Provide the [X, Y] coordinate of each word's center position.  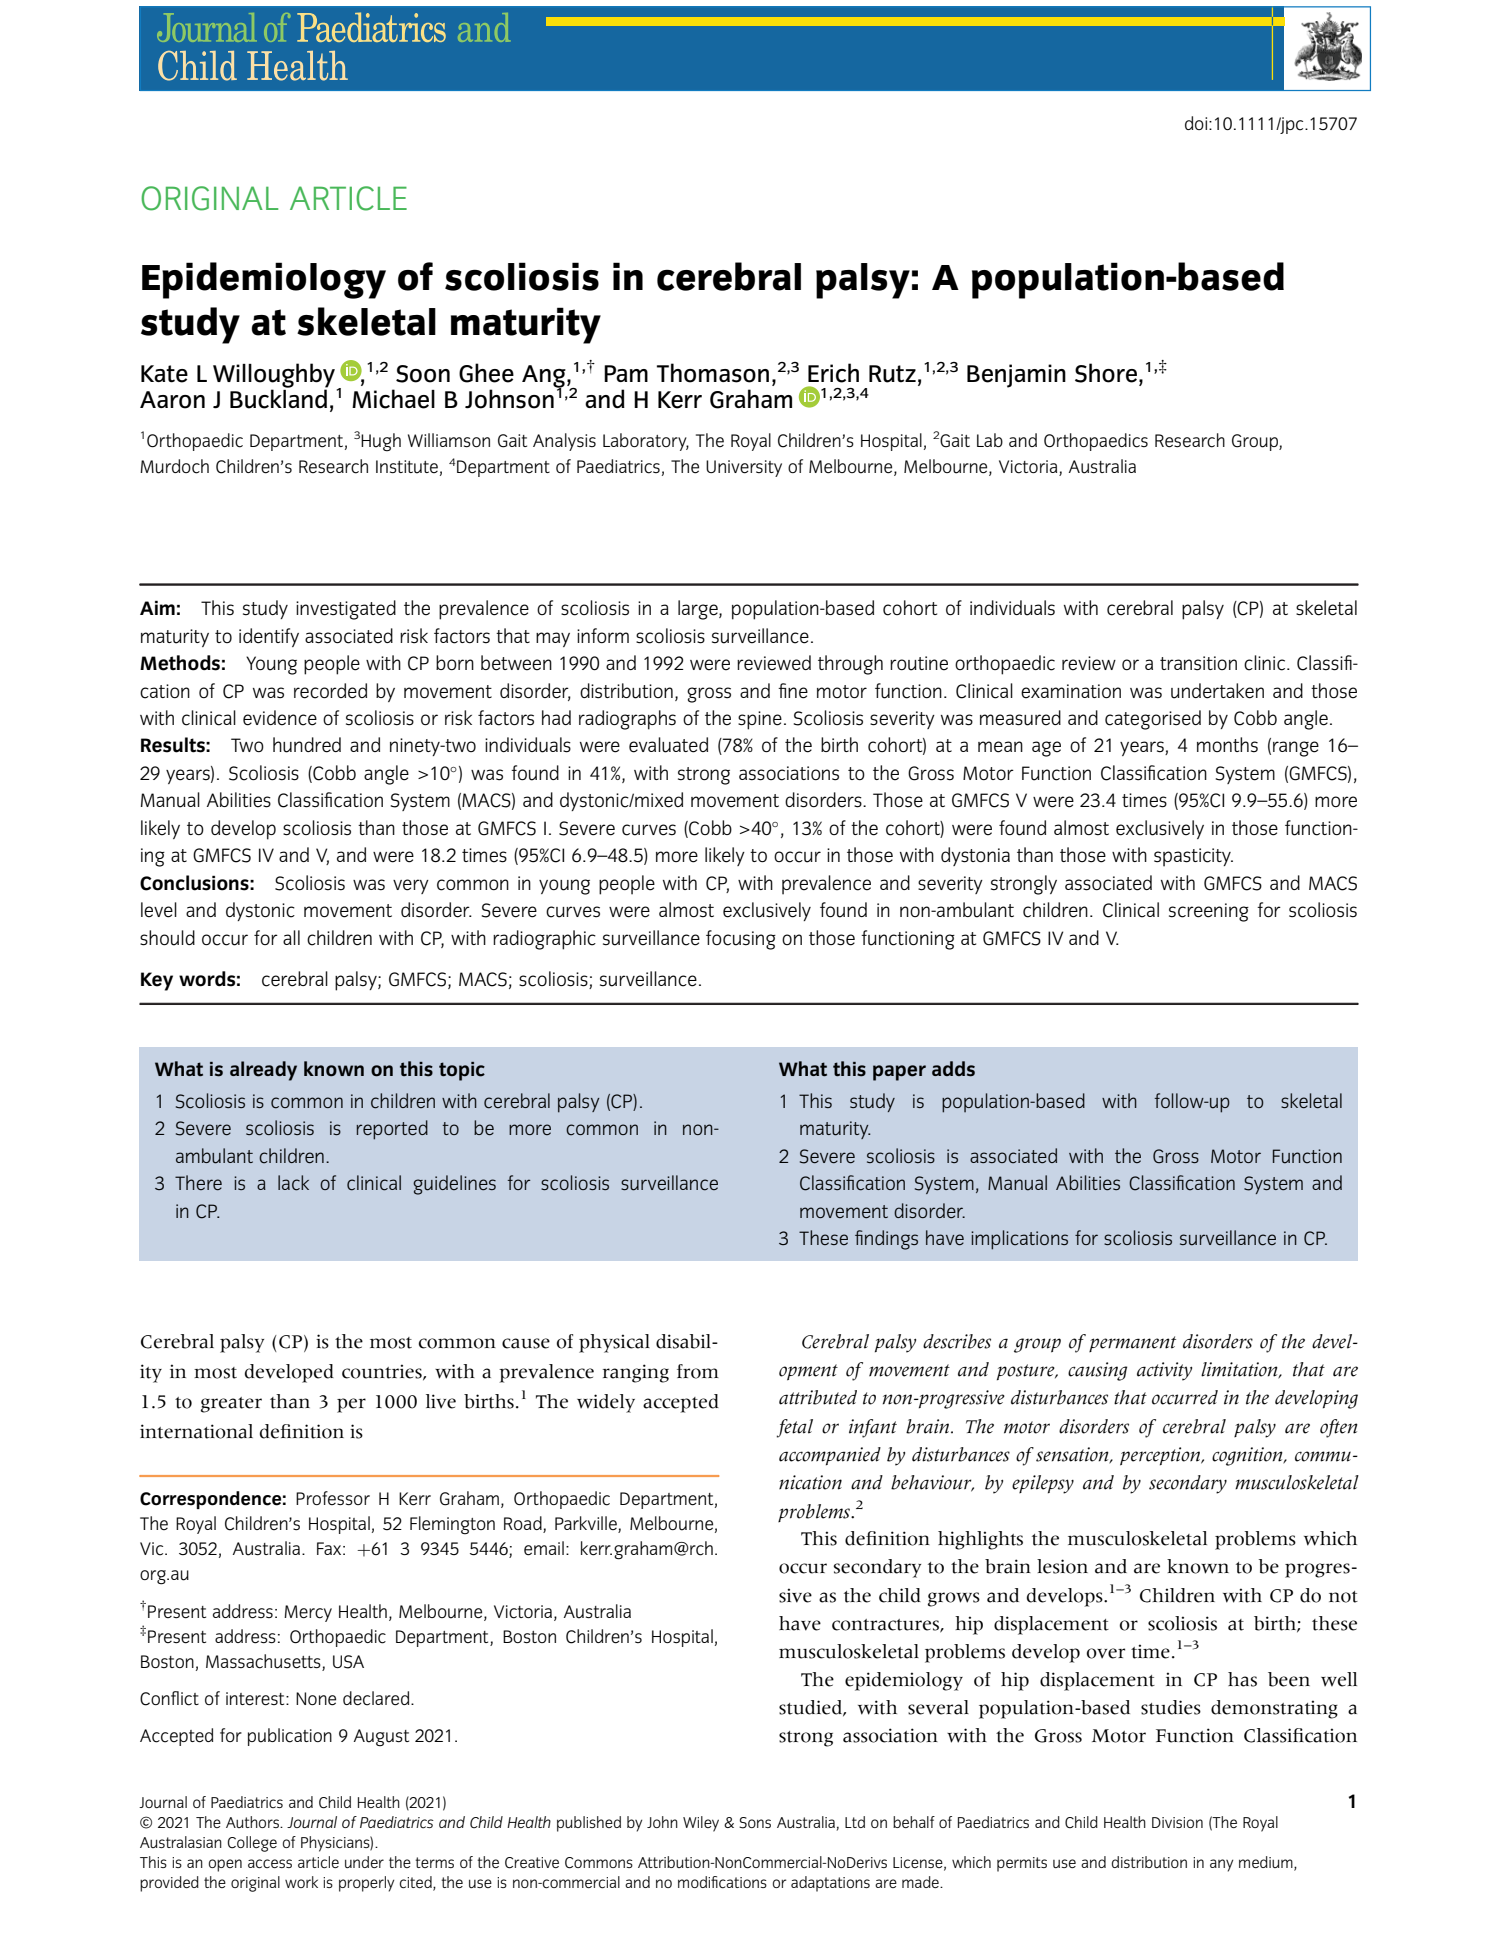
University [744, 468]
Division [1177, 1822]
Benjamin [1016, 376]
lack [293, 1183]
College [252, 1844]
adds [953, 1069]
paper [899, 1073]
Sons [755, 1823]
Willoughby [275, 376]
